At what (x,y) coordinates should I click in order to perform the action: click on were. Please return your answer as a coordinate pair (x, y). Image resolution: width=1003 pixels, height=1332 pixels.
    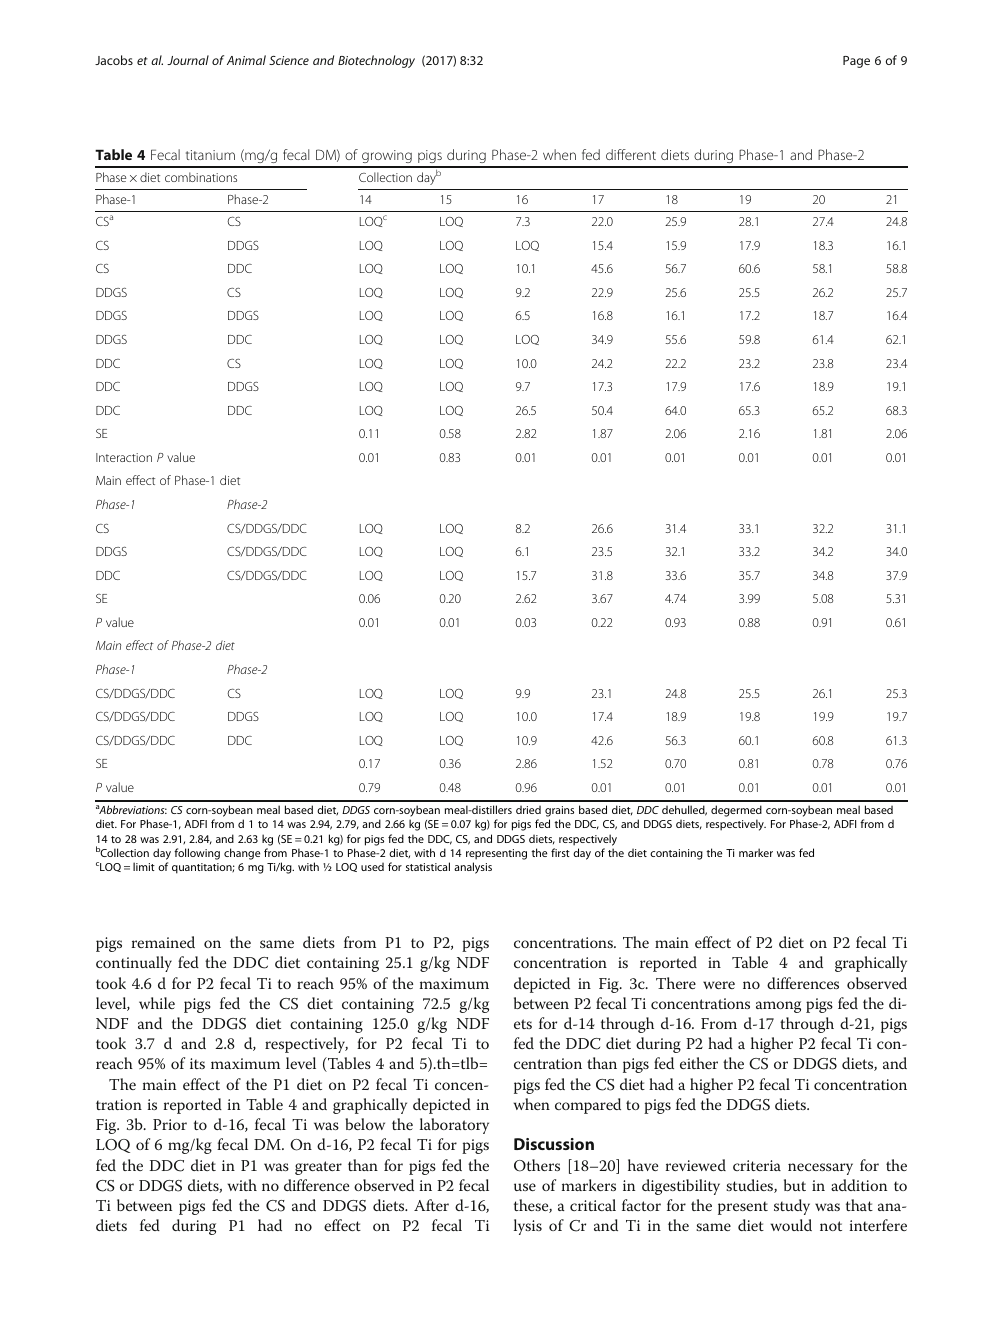
    Looking at the image, I should click on (719, 985).
